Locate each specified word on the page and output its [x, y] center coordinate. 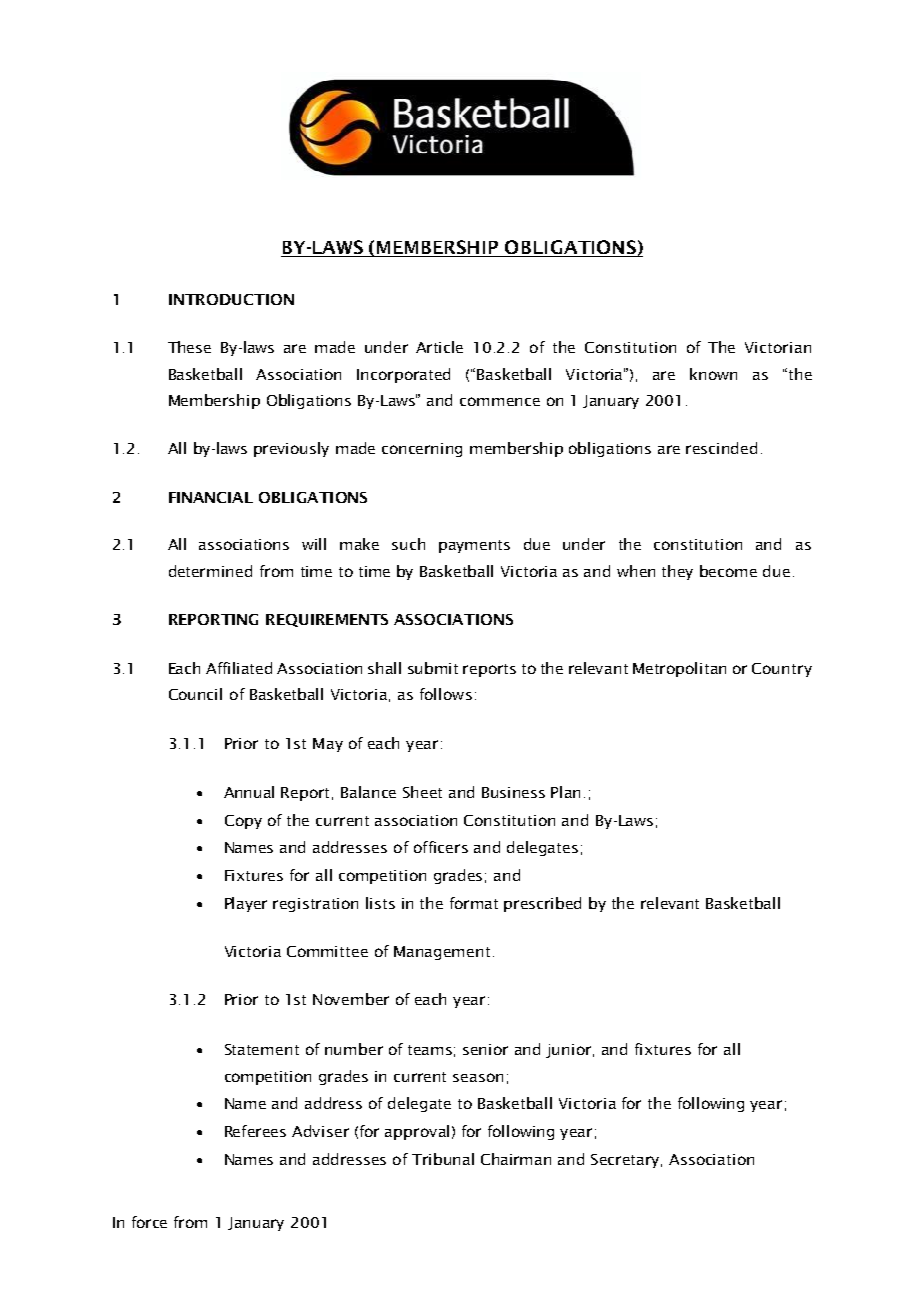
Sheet [422, 792]
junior [570, 1051]
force [149, 1222]
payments [474, 546]
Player [246, 904]
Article [439, 347]
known [713, 374]
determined [210, 571]
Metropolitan [679, 669]
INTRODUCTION [231, 299]
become [728, 571]
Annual [249, 792]
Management [442, 953]
